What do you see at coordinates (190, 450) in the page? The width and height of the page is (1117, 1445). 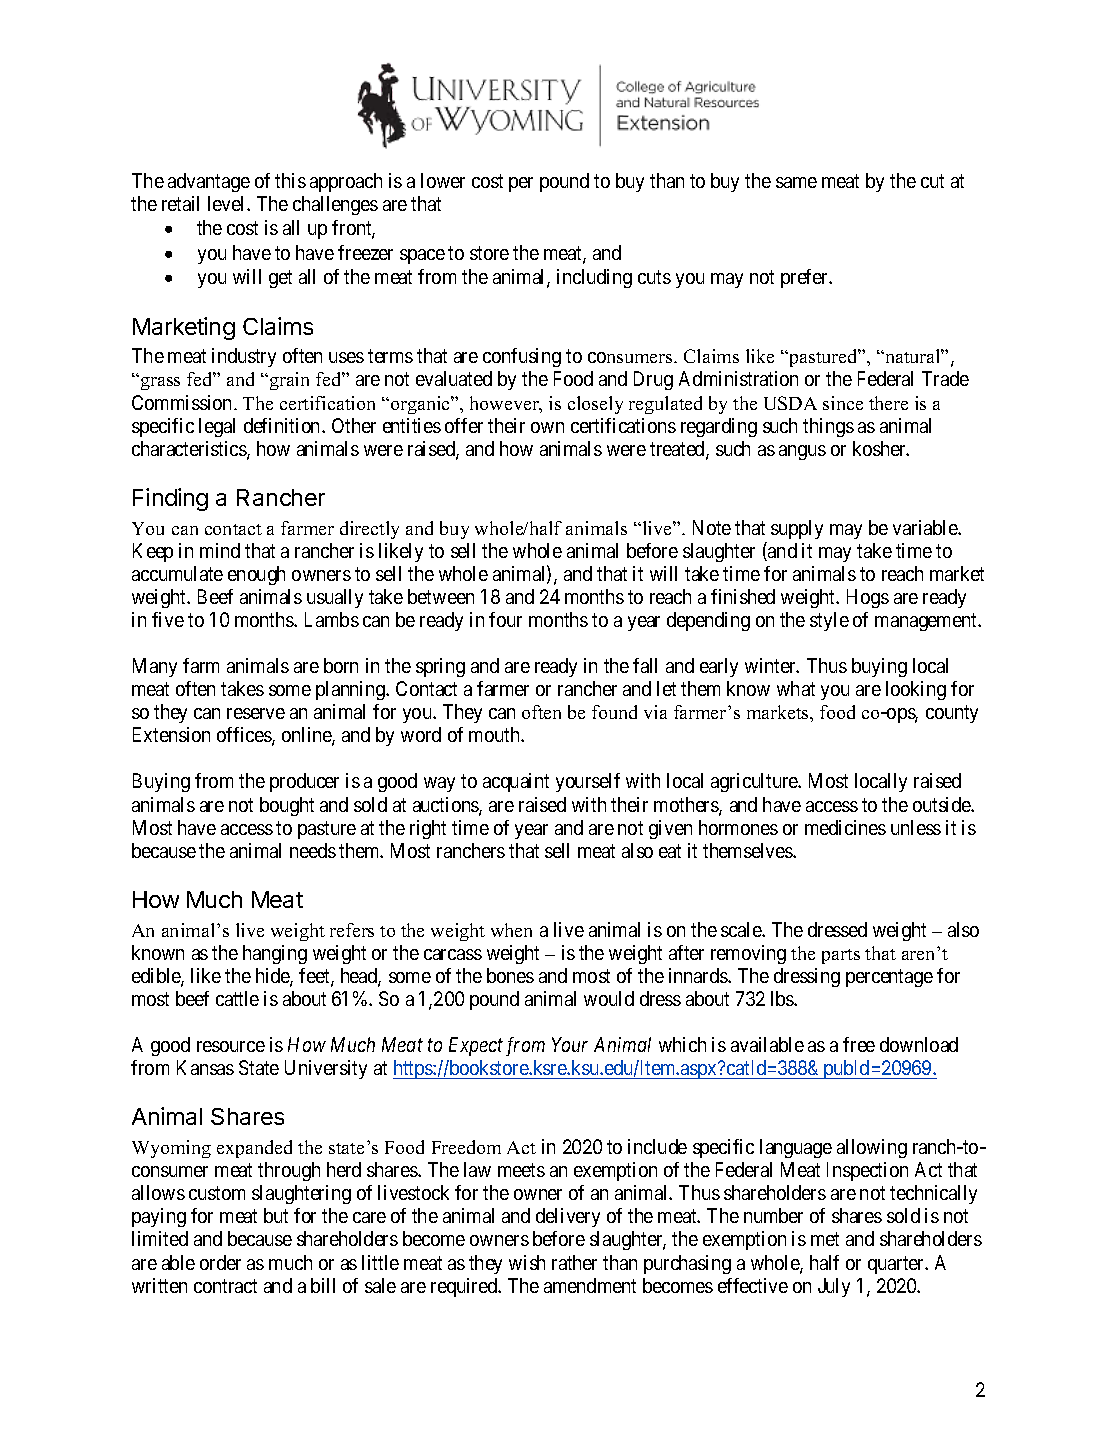 I see `characteristics` at bounding box center [190, 450].
